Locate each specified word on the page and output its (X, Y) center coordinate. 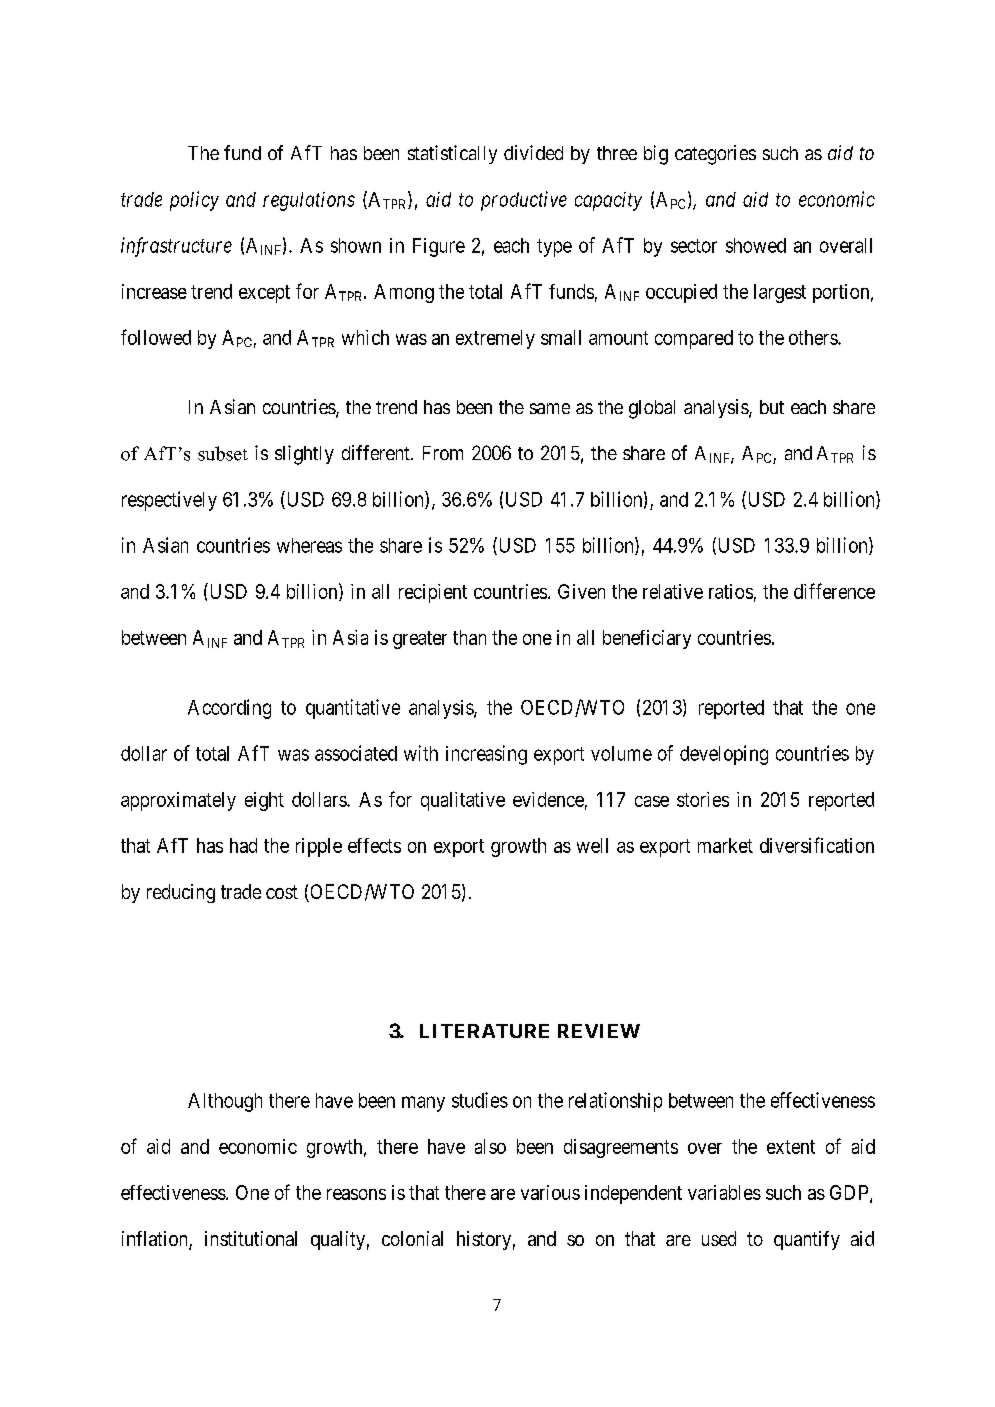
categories (715, 155)
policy (194, 201)
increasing (486, 755)
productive (524, 201)
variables (724, 1192)
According (229, 709)
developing (724, 755)
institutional (251, 1238)
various (550, 1192)
